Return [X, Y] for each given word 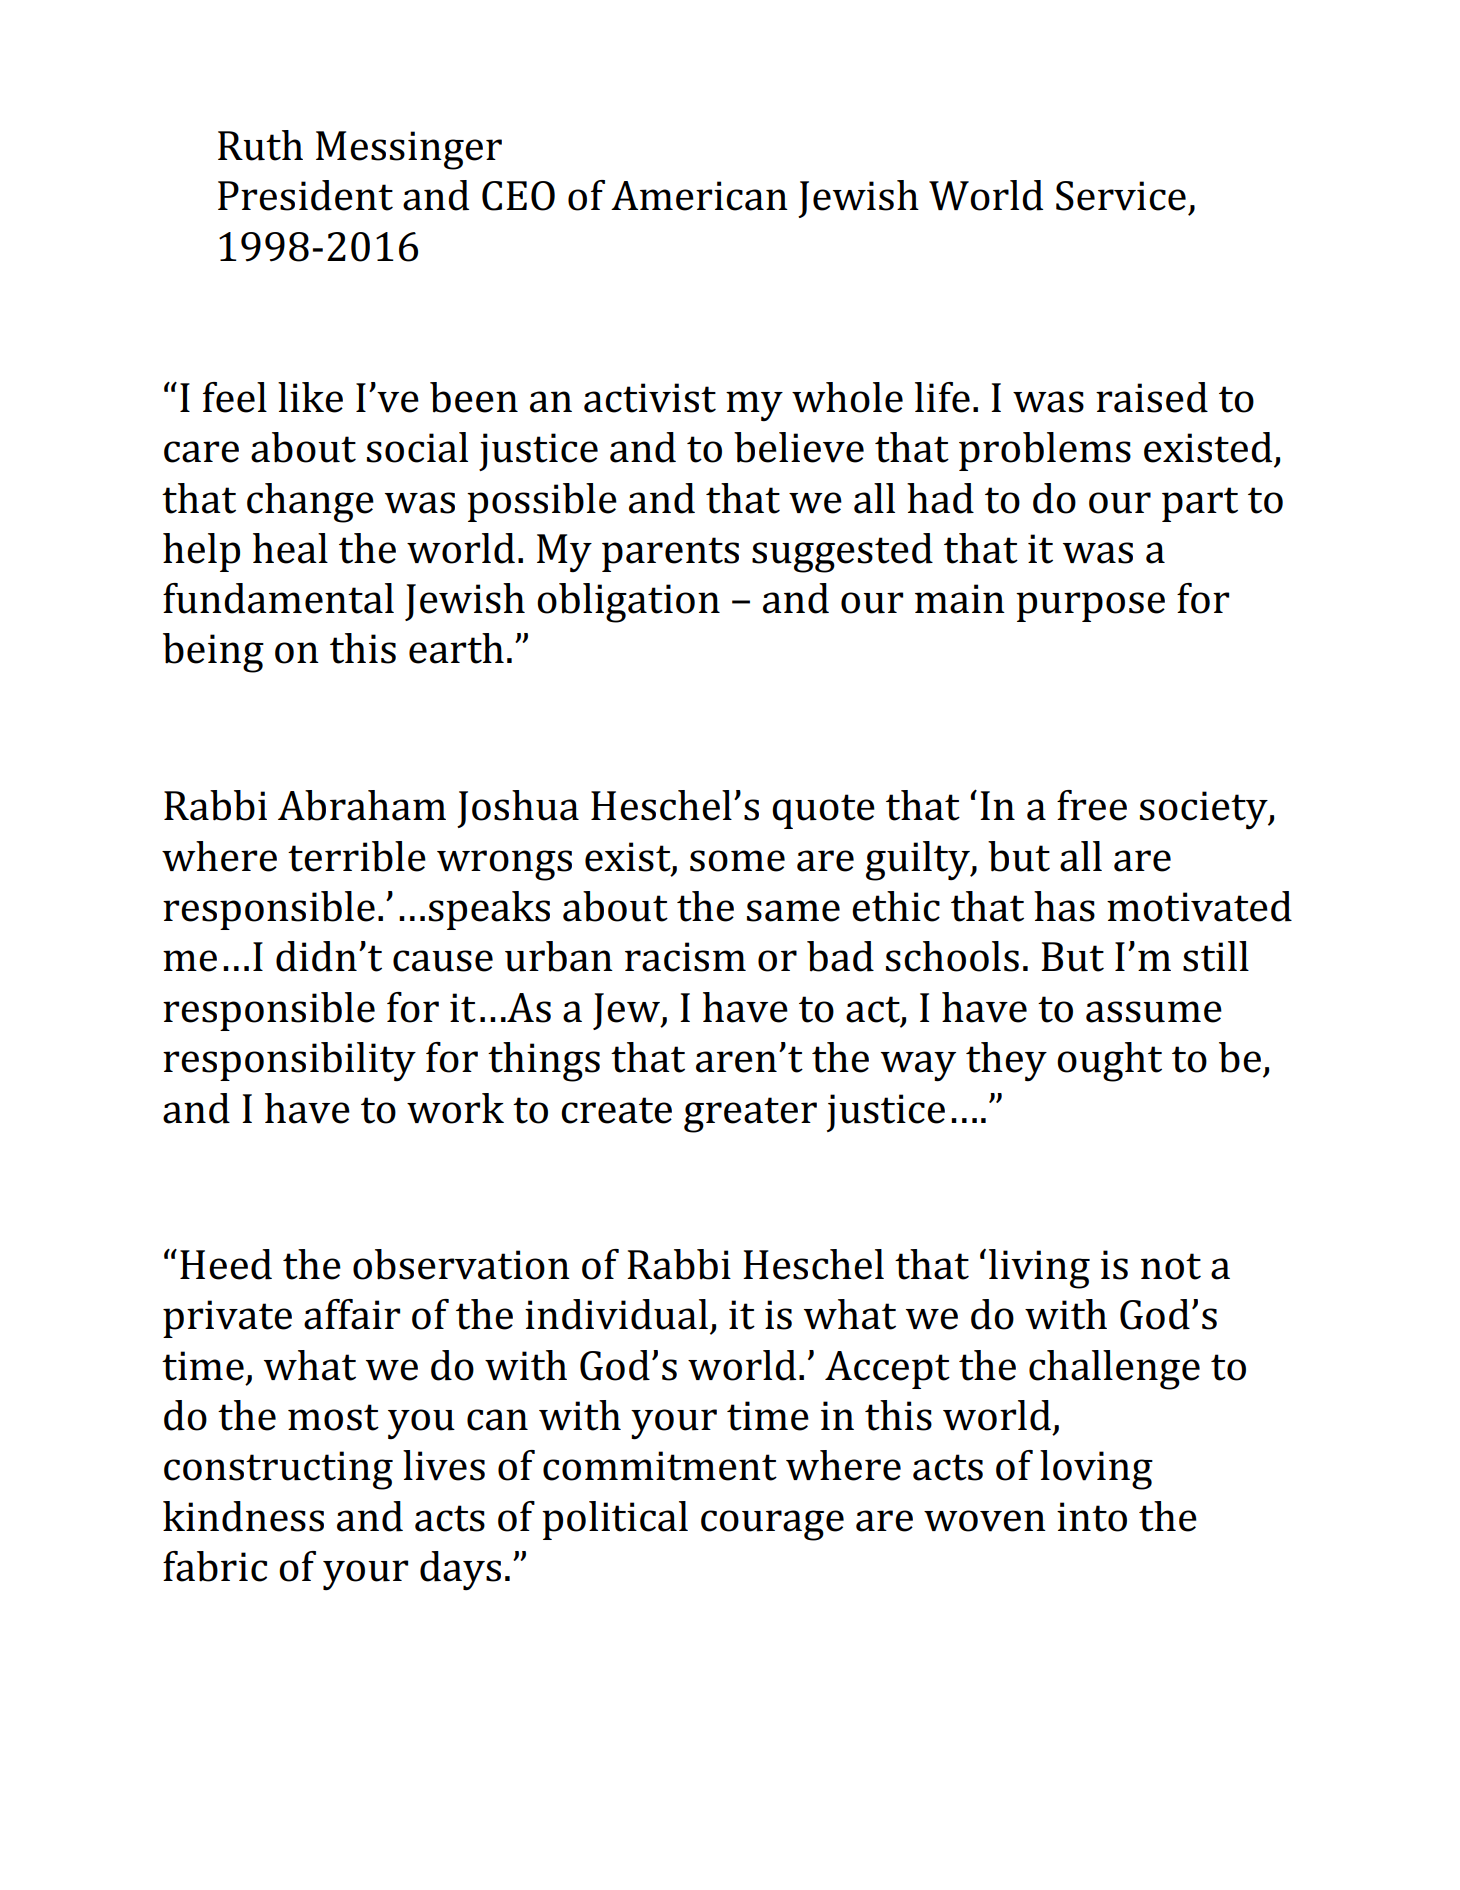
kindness [243, 1516]
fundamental [278, 598]
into [1092, 1517]
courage [772, 1525]
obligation [628, 603]
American [699, 196]
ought [1109, 1062]
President [305, 195]
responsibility [289, 1062]
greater [750, 1115]
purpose [1090, 607]
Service [1121, 196]
